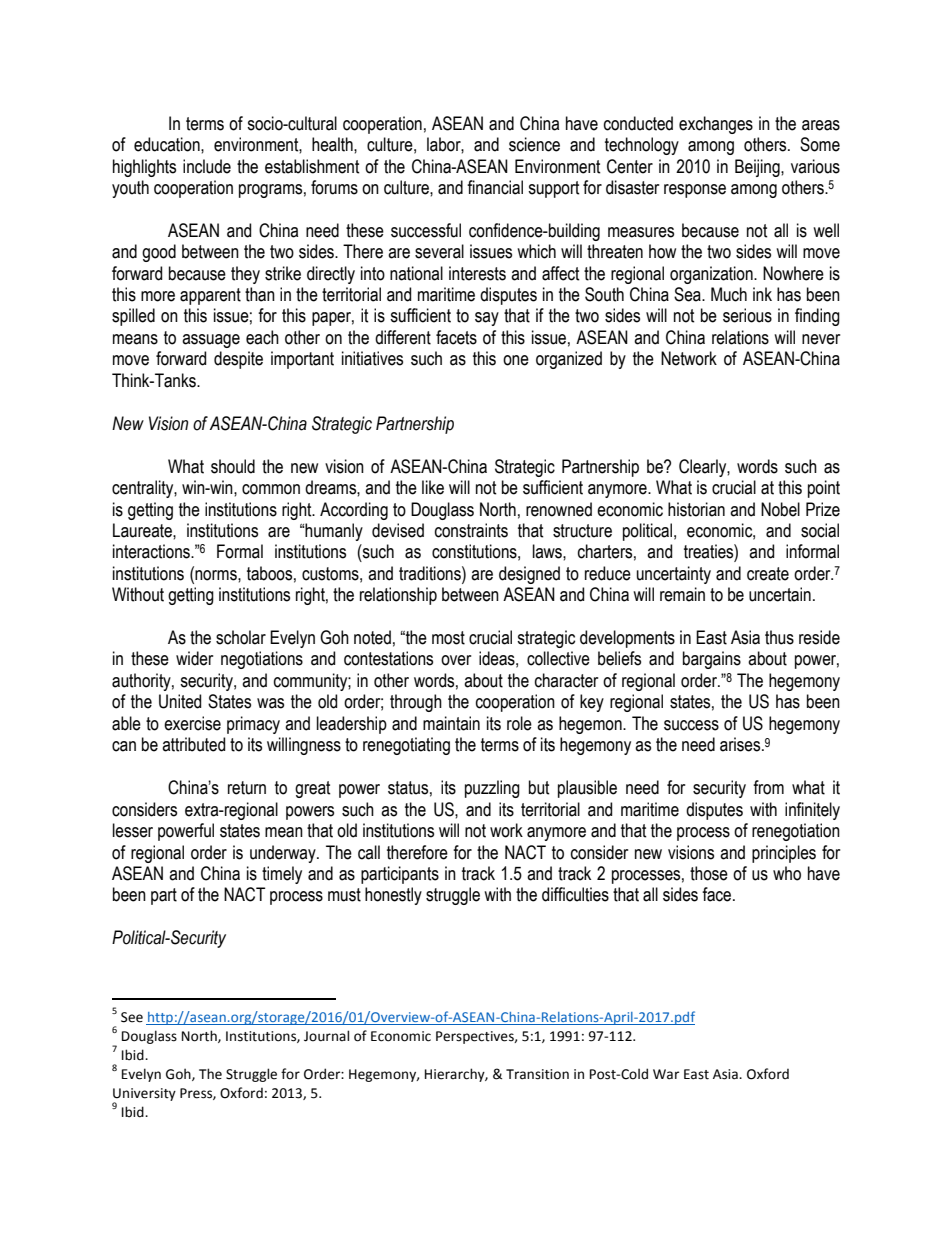 The height and width of the page is (1233, 952). I want to click on include, so click(207, 166).
